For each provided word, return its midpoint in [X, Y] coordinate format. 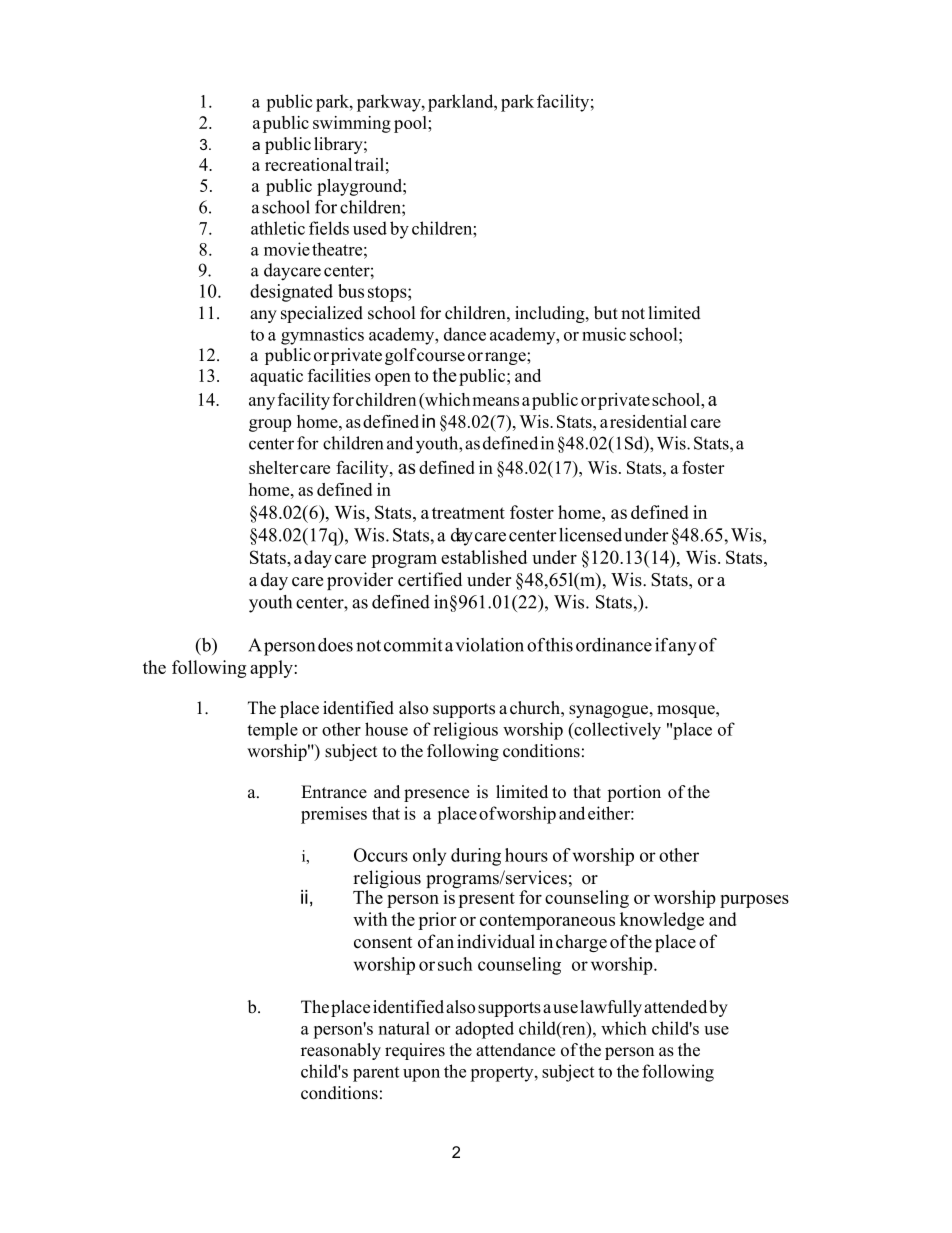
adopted [484, 1030]
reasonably [341, 1051]
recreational [308, 164]
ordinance [614, 645]
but [606, 313]
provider [360, 581]
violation [489, 645]
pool [411, 124]
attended [675, 1007]
